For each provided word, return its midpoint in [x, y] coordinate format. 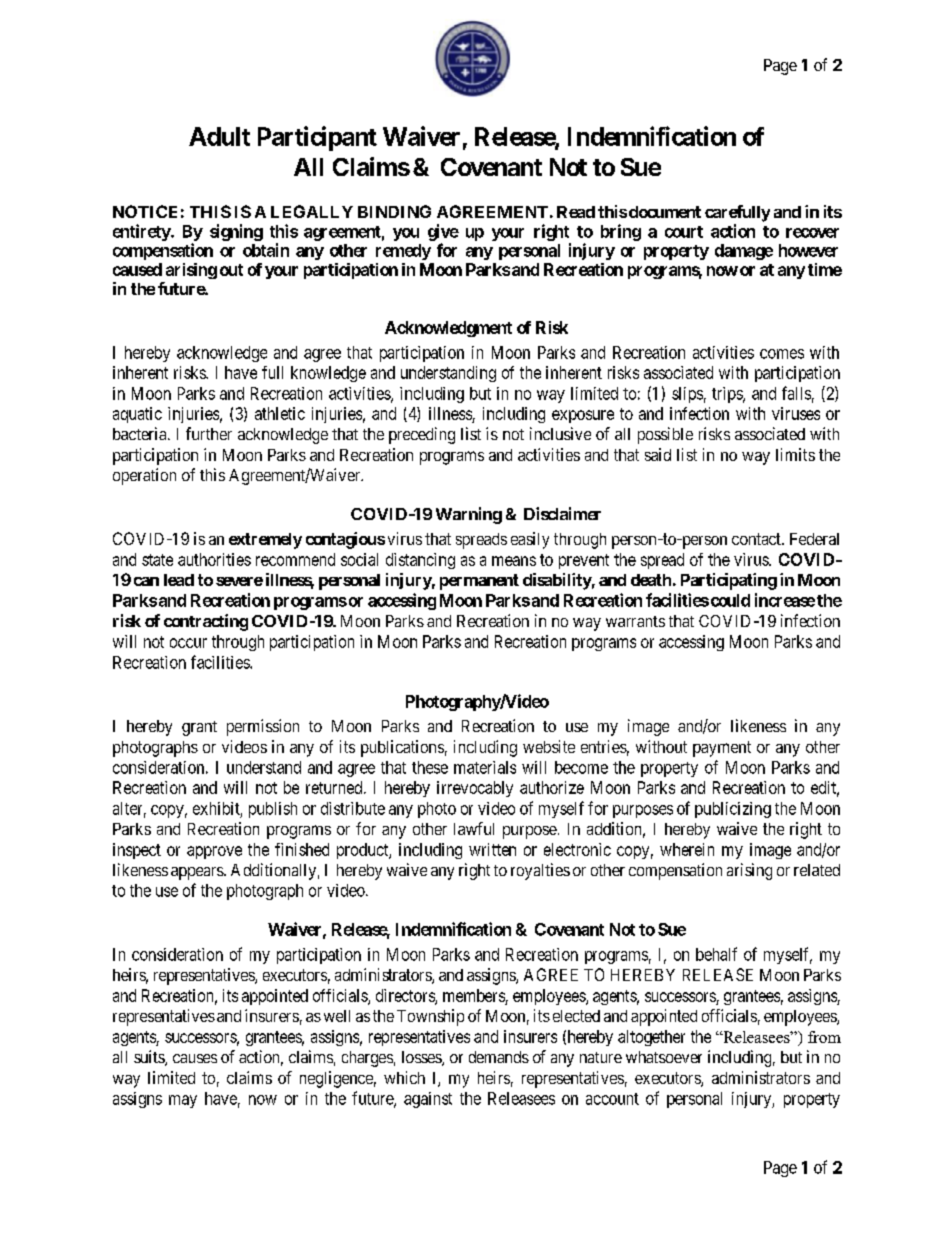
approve [214, 852]
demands [499, 1057]
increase [785, 600]
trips [728, 395]
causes [195, 1058]
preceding [422, 435]
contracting [206, 622]
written [492, 849]
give [443, 232]
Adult [219, 136]
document [665, 212]
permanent [479, 582]
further [209, 433]
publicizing [733, 810]
